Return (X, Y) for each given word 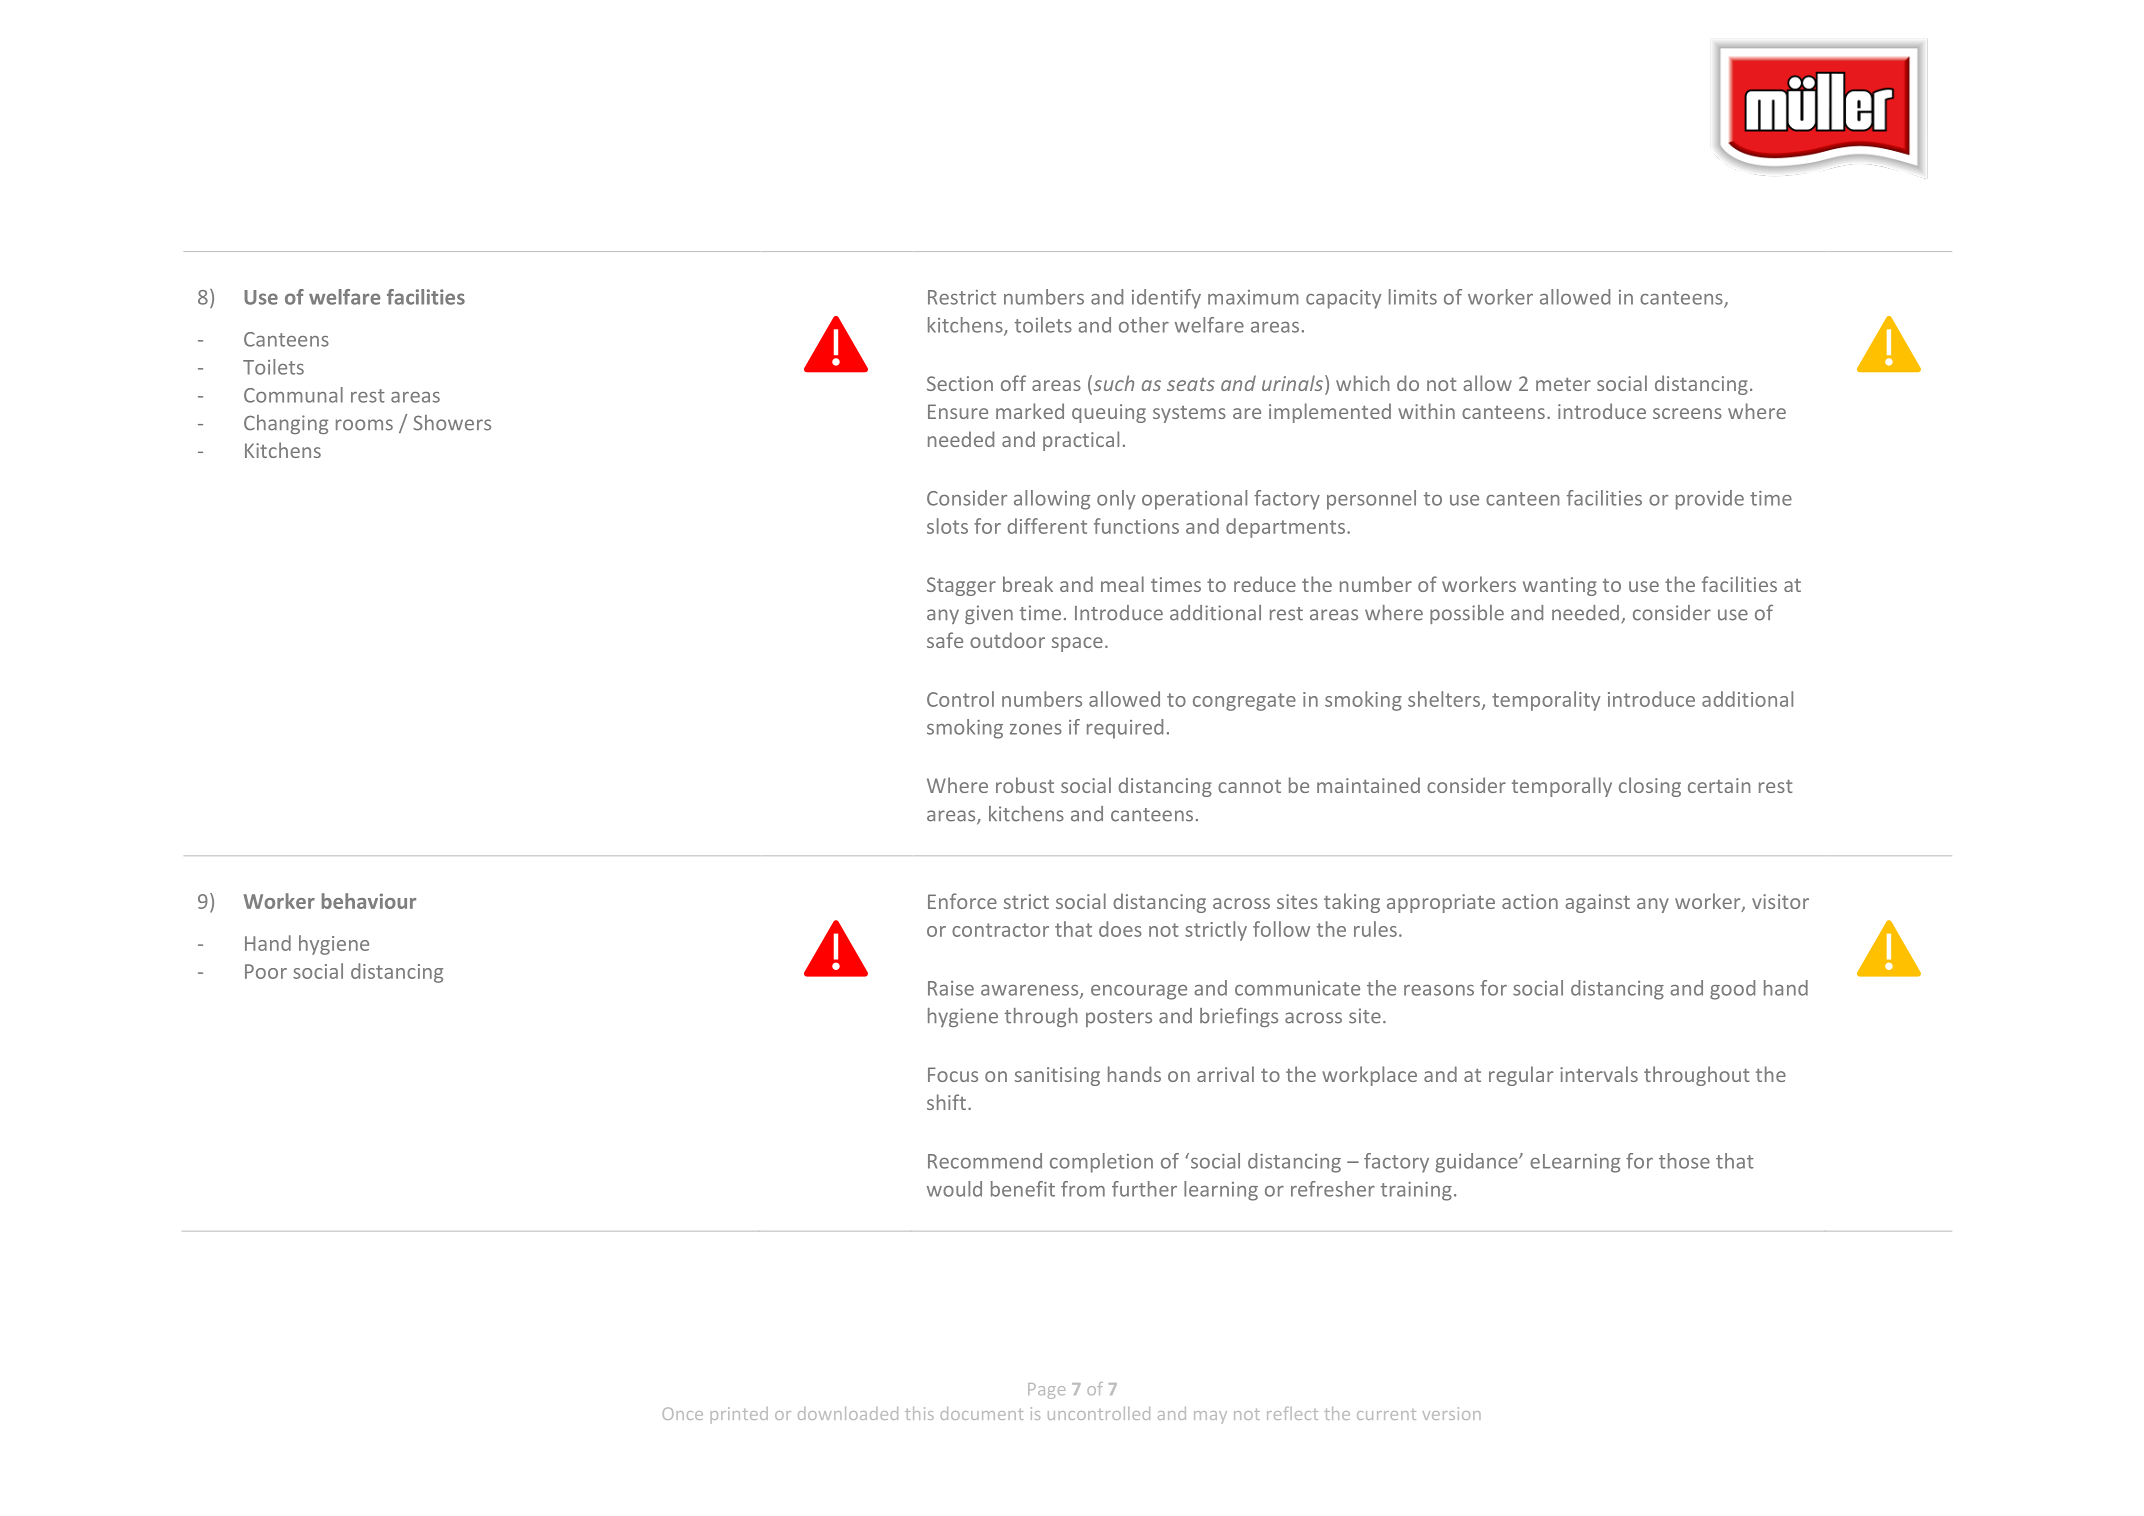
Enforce (962, 901)
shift (946, 1102)
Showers (452, 423)
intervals (1599, 1074)
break (1028, 584)
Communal (293, 395)
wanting (1560, 586)
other (1144, 325)
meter (1563, 384)
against (1597, 903)
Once (683, 1413)
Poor (266, 971)
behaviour (369, 901)
